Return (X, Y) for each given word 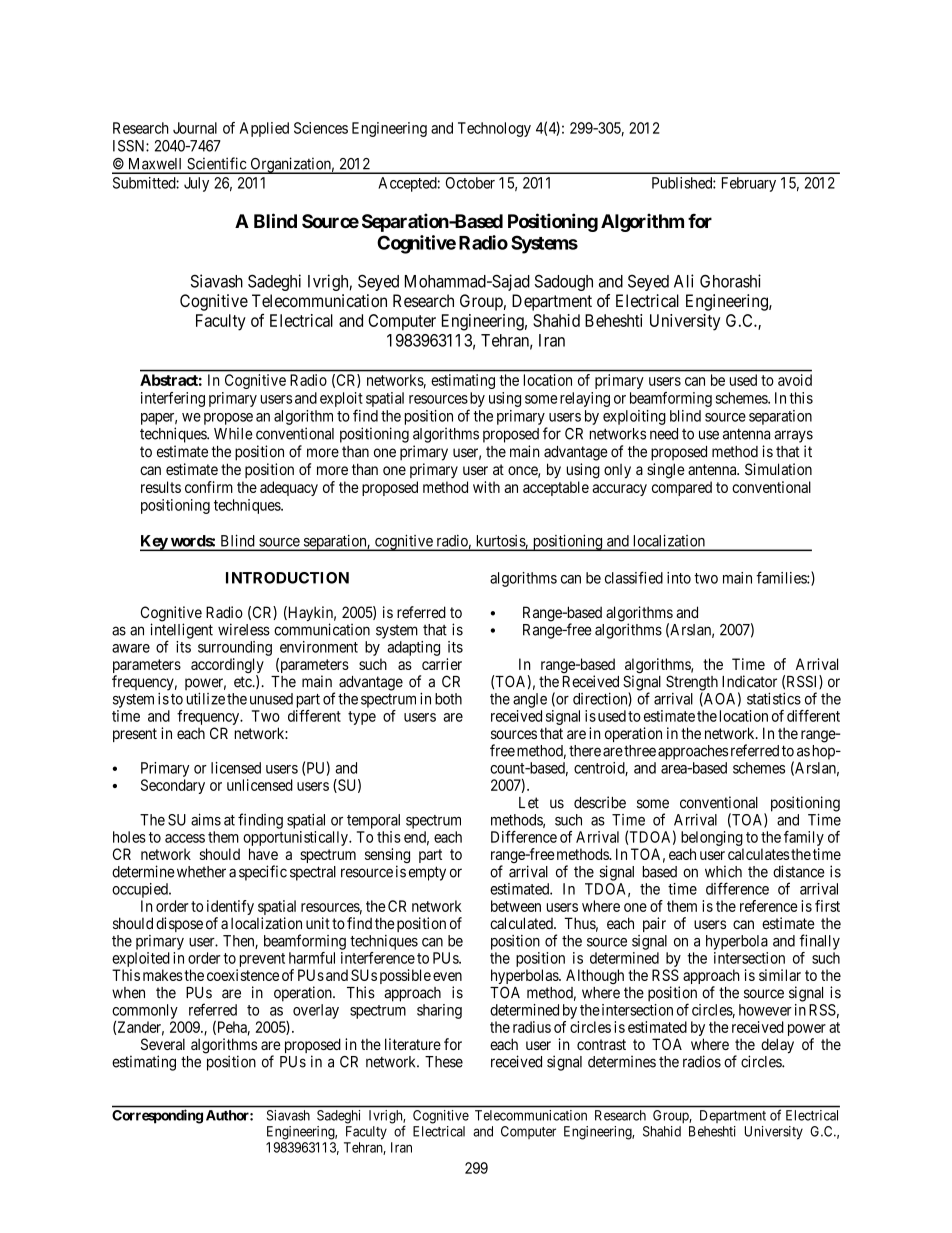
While (233, 433)
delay (777, 1046)
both (448, 699)
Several (163, 1044)
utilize (206, 698)
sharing (439, 1011)
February (749, 184)
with (486, 487)
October (470, 183)
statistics (774, 698)
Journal (195, 128)
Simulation (778, 469)
